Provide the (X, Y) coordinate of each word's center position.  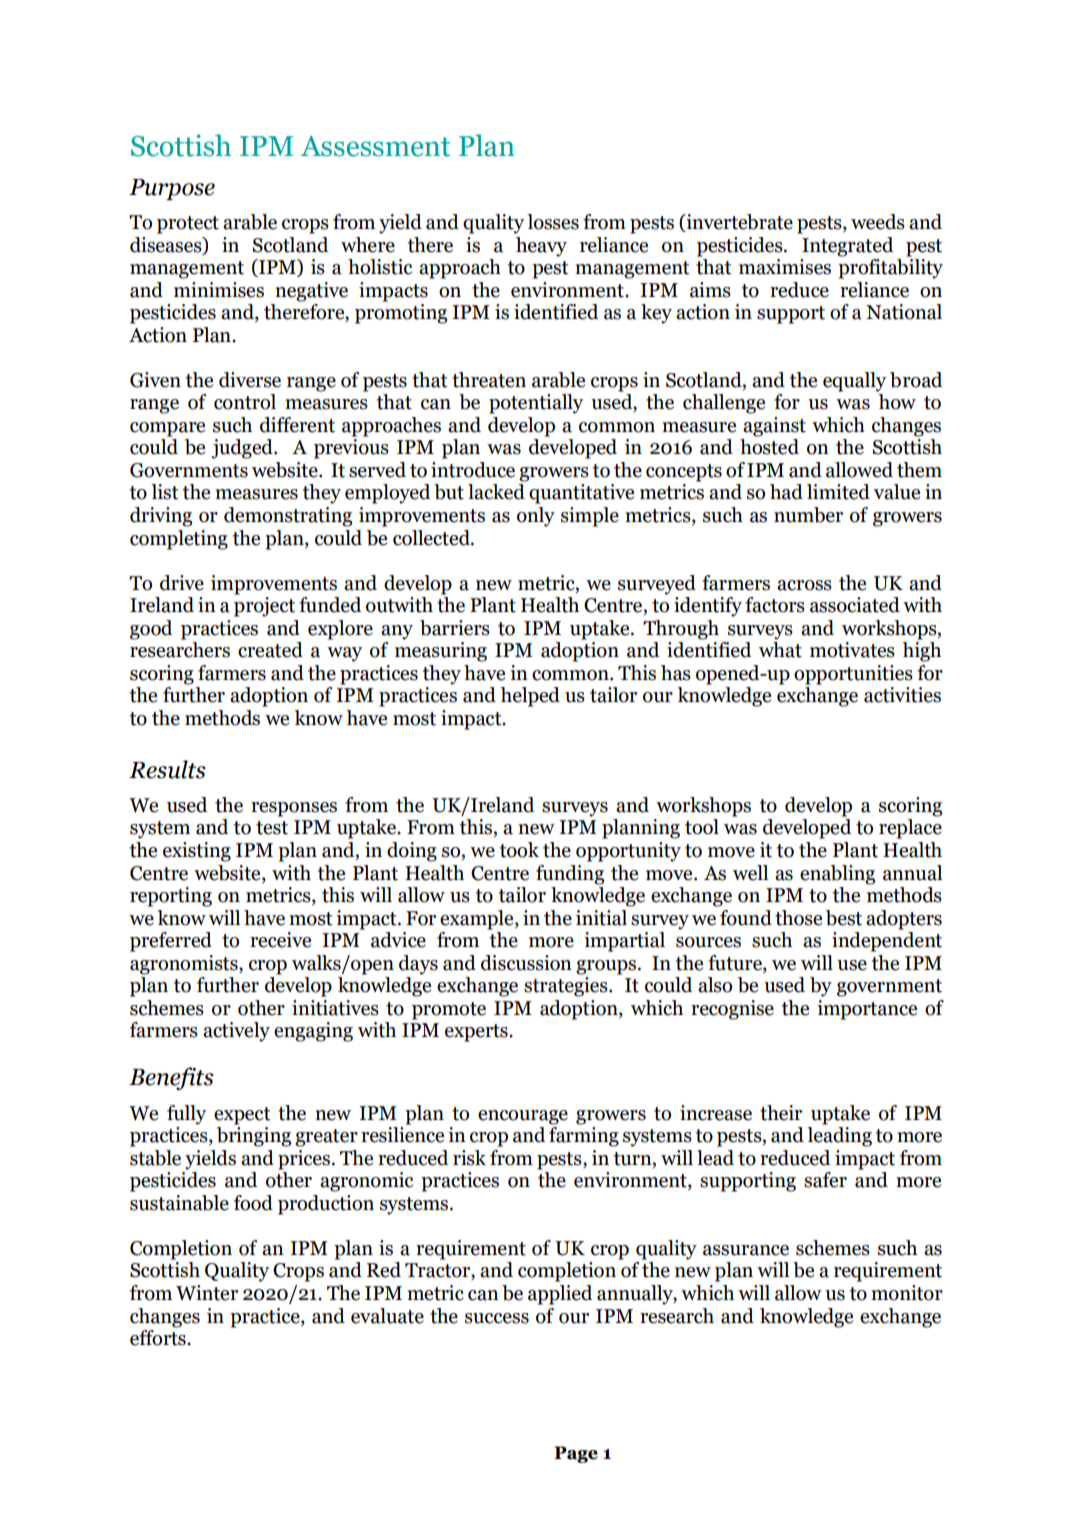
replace (910, 829)
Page (576, 1454)
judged (243, 449)
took (519, 850)
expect (242, 1116)
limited (838, 492)
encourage (523, 1117)
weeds (878, 222)
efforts (159, 1338)
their (781, 1113)
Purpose (172, 189)
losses (553, 222)
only (536, 517)
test (272, 828)
